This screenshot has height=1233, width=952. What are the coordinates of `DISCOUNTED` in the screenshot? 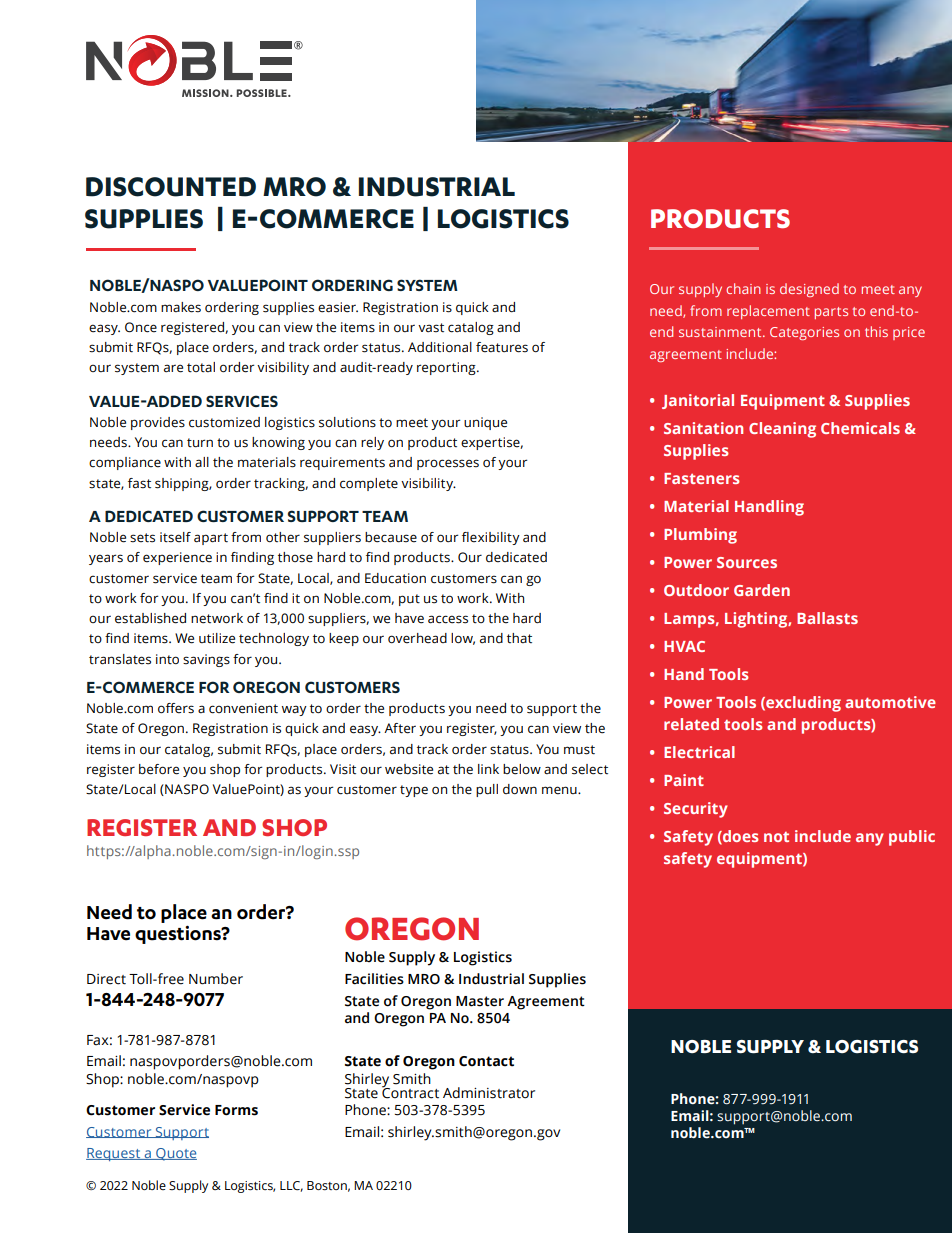 It's located at (171, 187).
